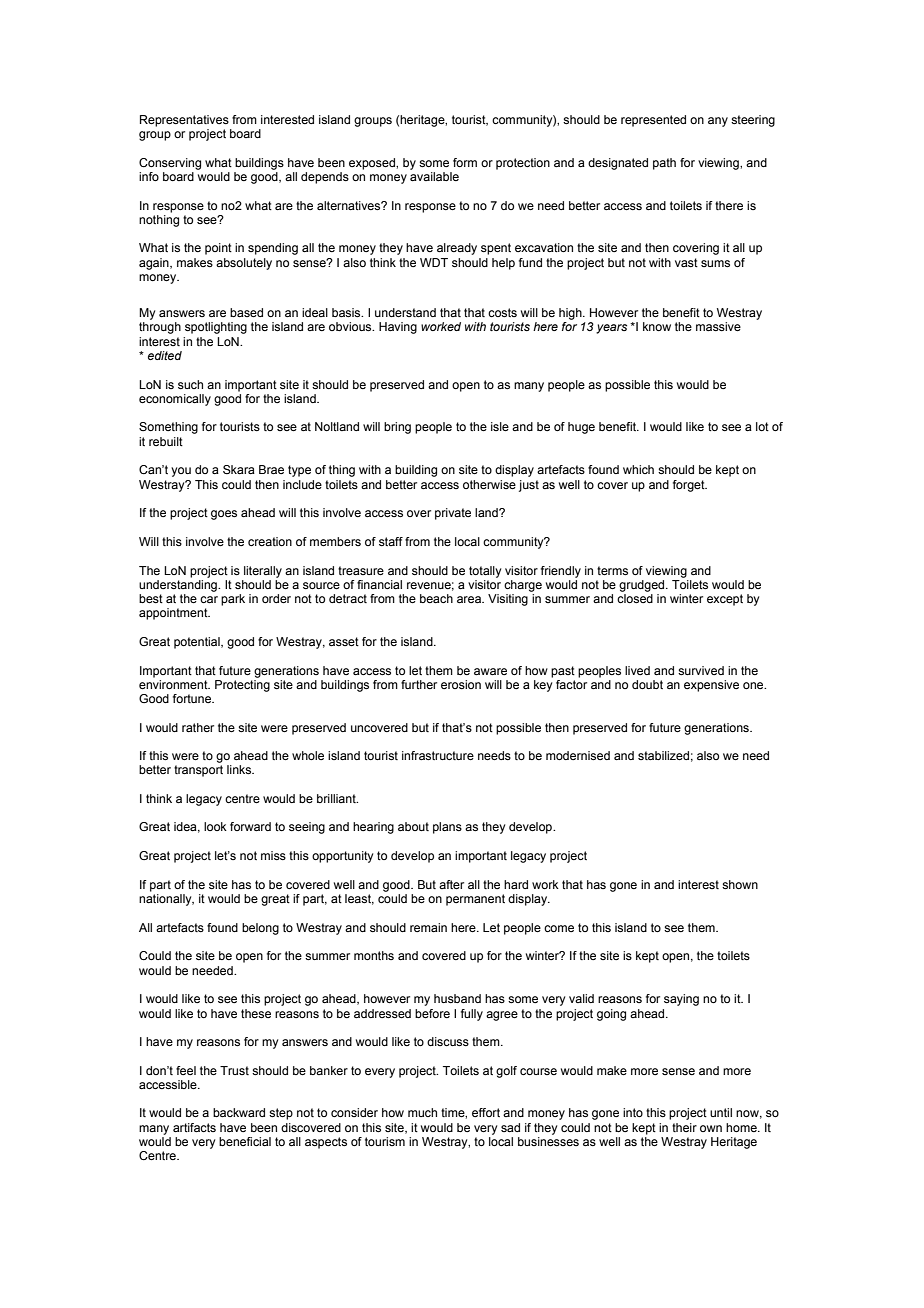  I want to click on private, so click(453, 514).
